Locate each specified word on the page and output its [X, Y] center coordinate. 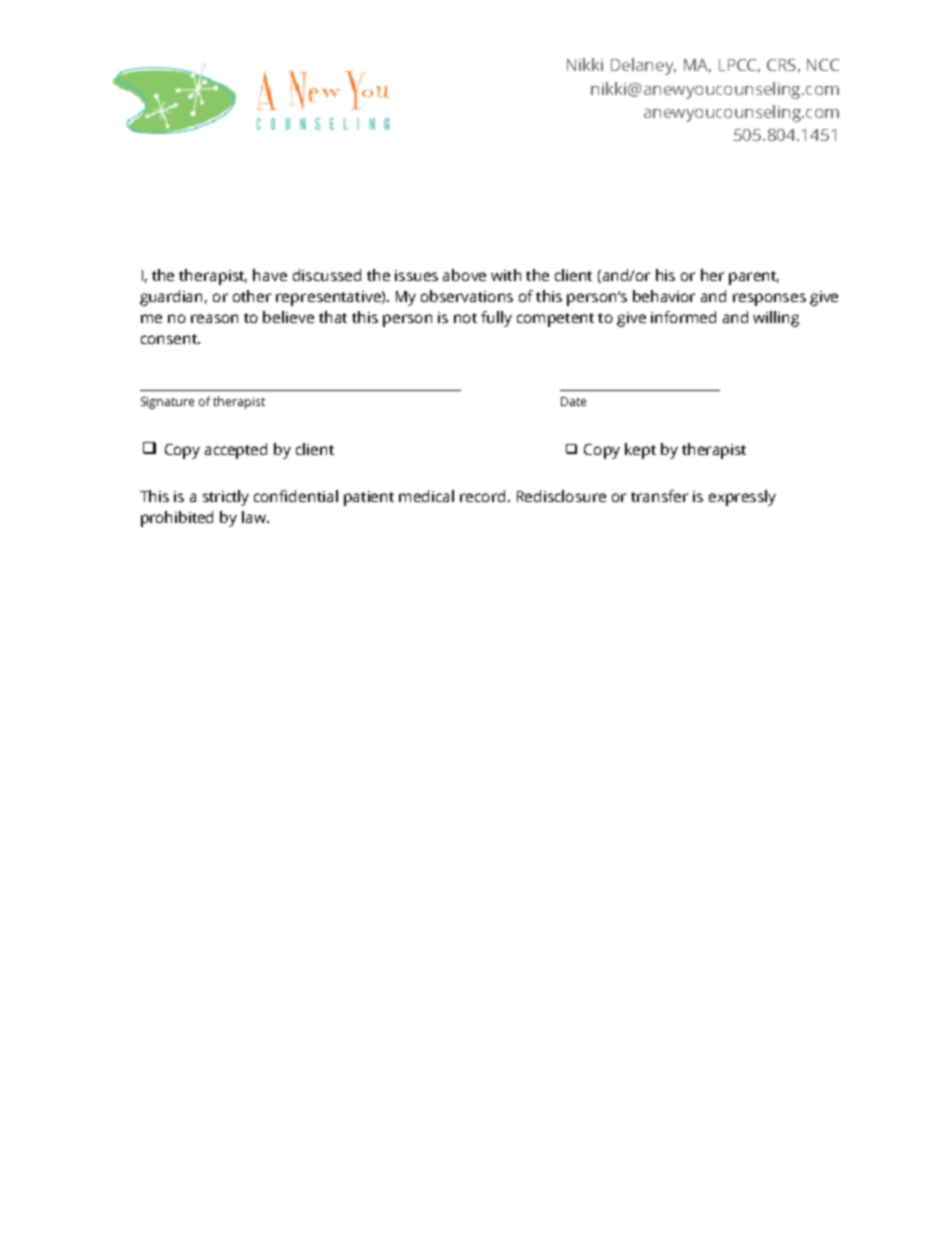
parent [754, 278]
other [252, 296]
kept [640, 451]
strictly [226, 498]
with [506, 275]
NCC [823, 65]
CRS [781, 65]
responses [769, 299]
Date [573, 401]
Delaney [643, 66]
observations [467, 296]
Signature [167, 403]
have [270, 275]
